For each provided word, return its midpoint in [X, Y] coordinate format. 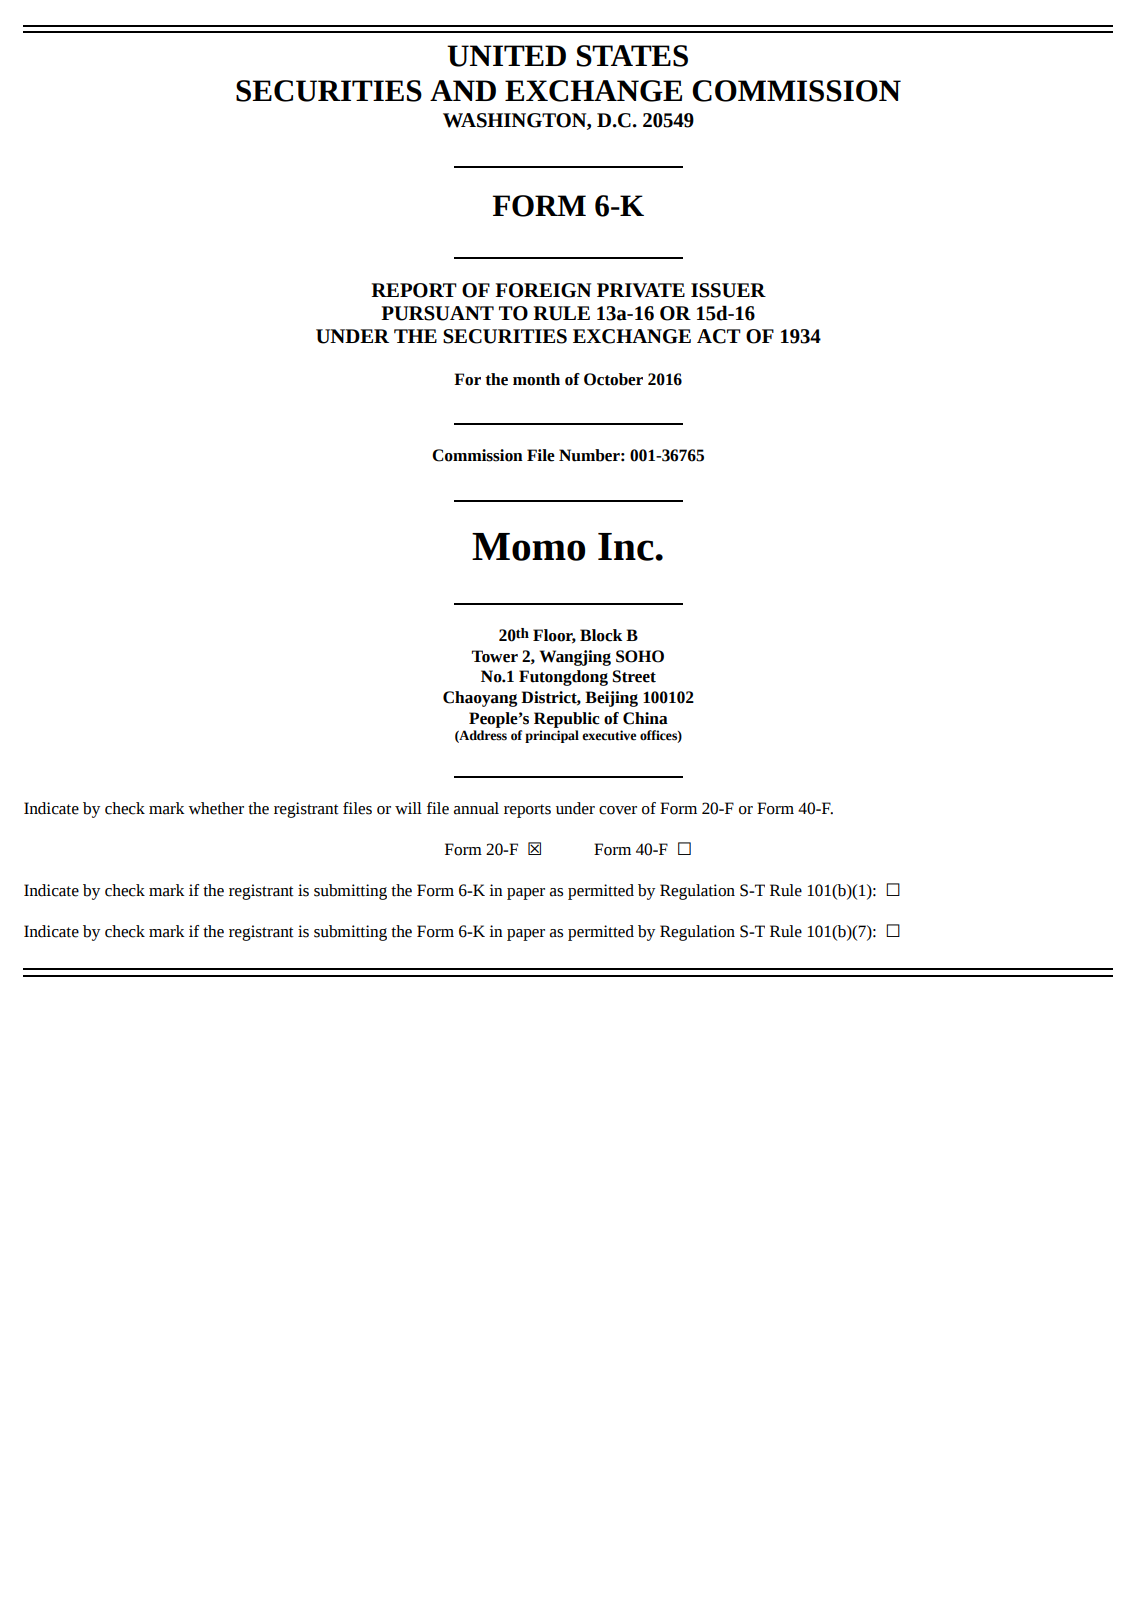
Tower [495, 656]
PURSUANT [437, 313]
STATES [632, 56]
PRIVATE [641, 290]
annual [476, 808]
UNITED [506, 56]
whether [216, 808]
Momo [528, 547]
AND [463, 90]
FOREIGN [543, 290]
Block [601, 635]
